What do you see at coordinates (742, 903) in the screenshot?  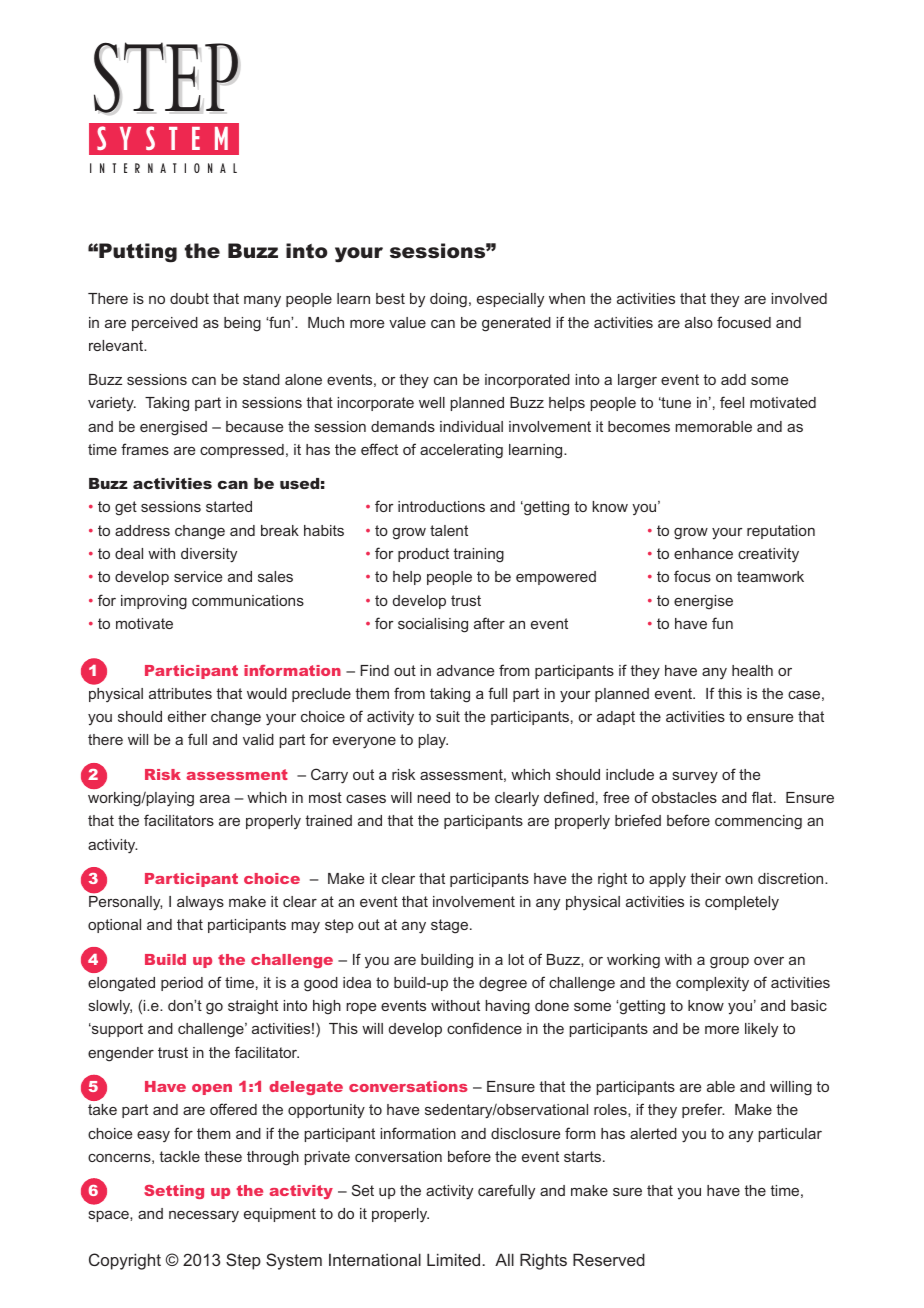 I see `completely` at bounding box center [742, 903].
